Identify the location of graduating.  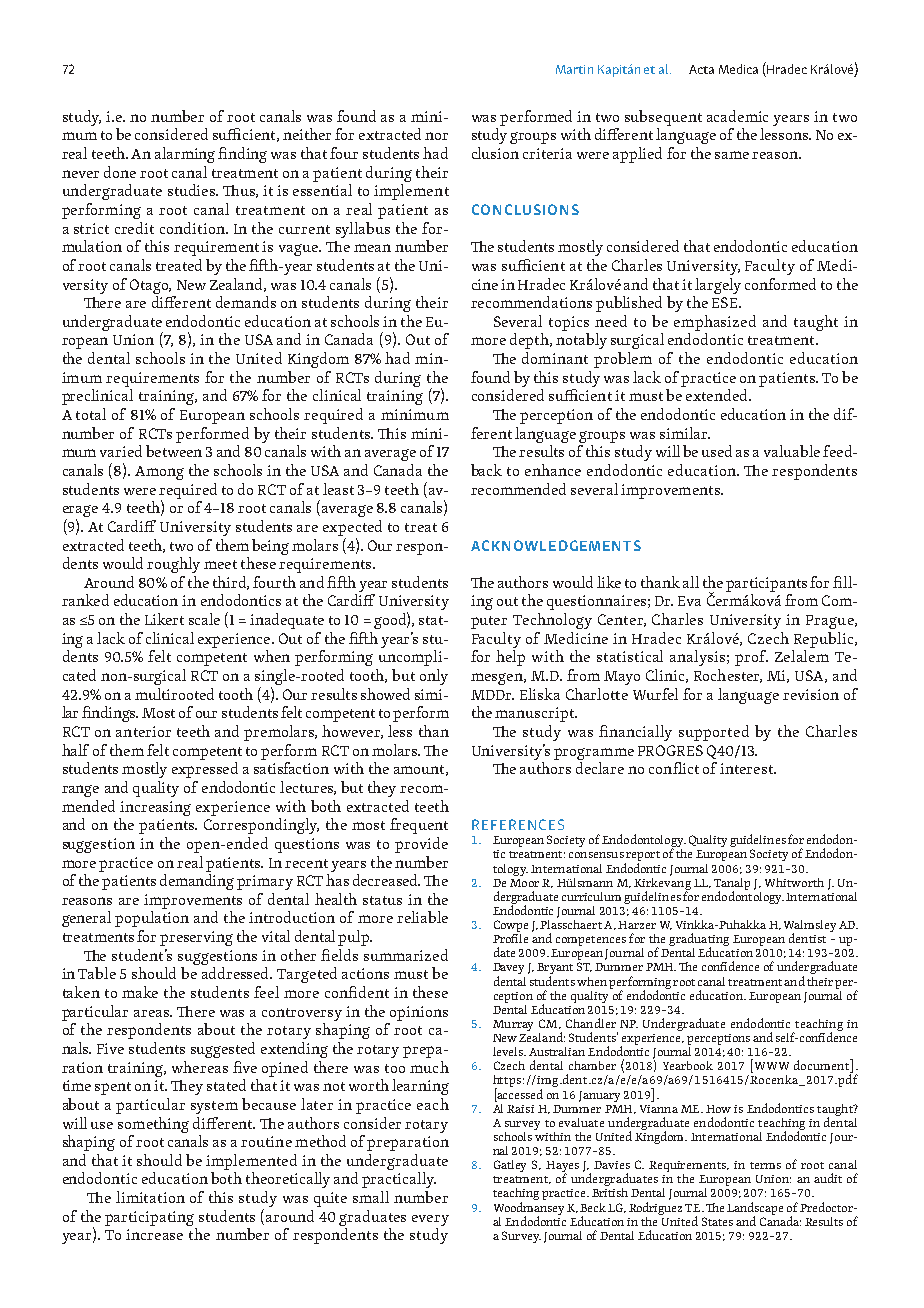
(699, 941).
